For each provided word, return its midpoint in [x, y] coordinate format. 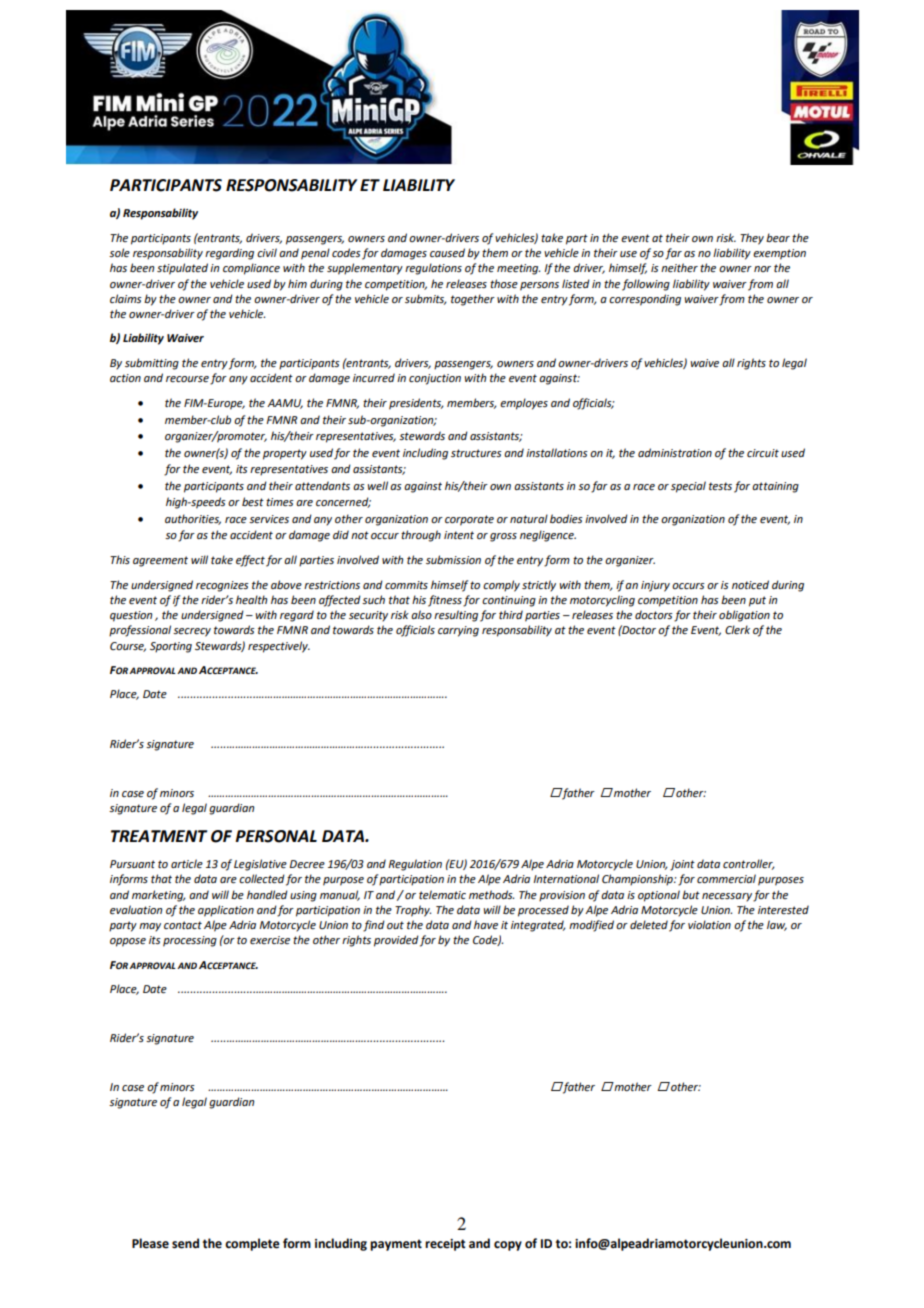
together [473, 300]
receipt [445, 1245]
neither [679, 268]
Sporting [171, 647]
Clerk [737, 629]
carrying [458, 631]
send [185, 1243]
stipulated [182, 269]
